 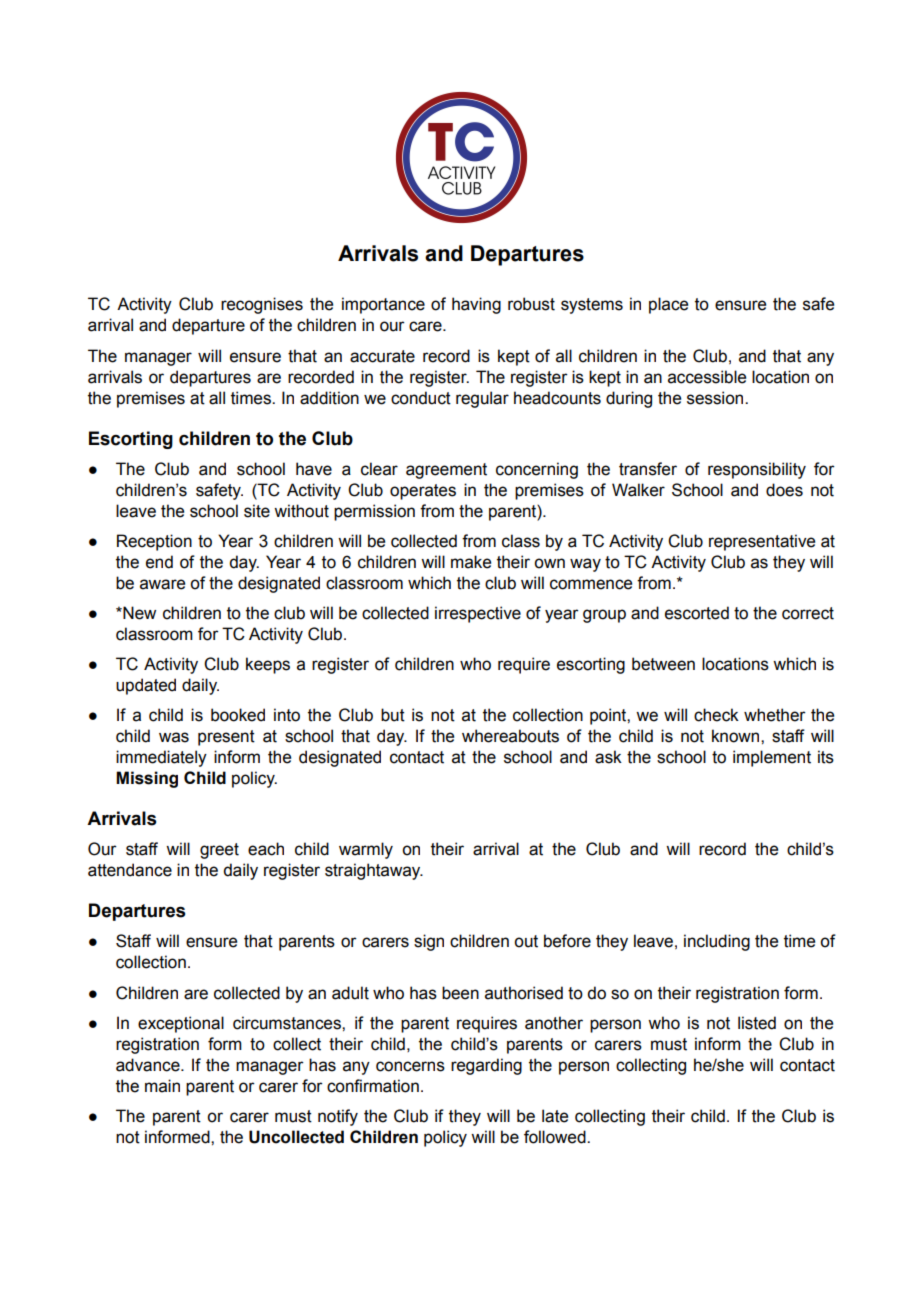 What do you see at coordinates (476, 305) in the image?
I see `having` at bounding box center [476, 305].
